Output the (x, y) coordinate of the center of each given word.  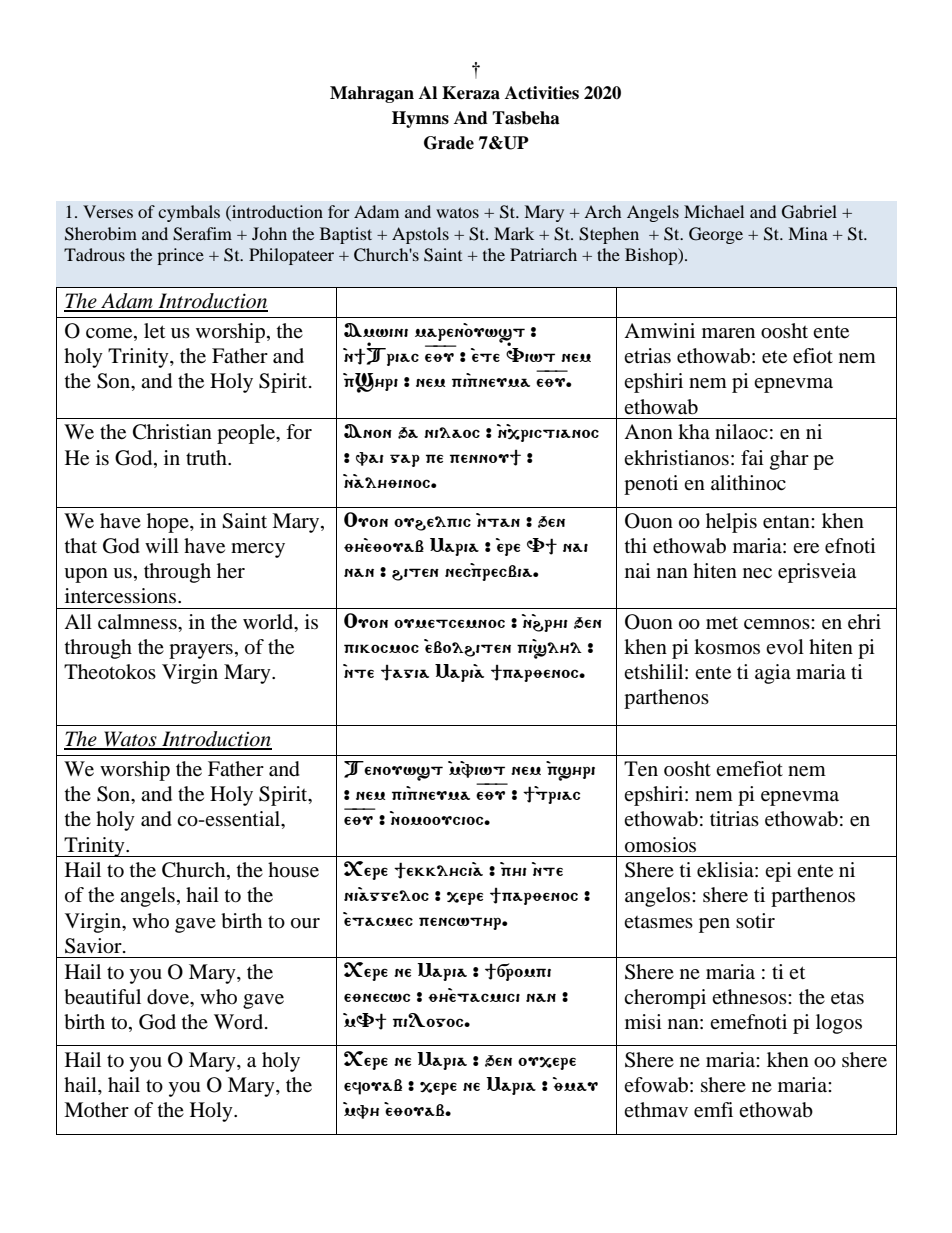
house (293, 870)
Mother (96, 1110)
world (269, 623)
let (154, 331)
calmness (138, 622)
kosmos (727, 647)
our (305, 923)
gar (405, 460)
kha (694, 431)
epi (778, 872)
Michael (714, 211)
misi (643, 1021)
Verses (108, 211)
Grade (449, 143)
